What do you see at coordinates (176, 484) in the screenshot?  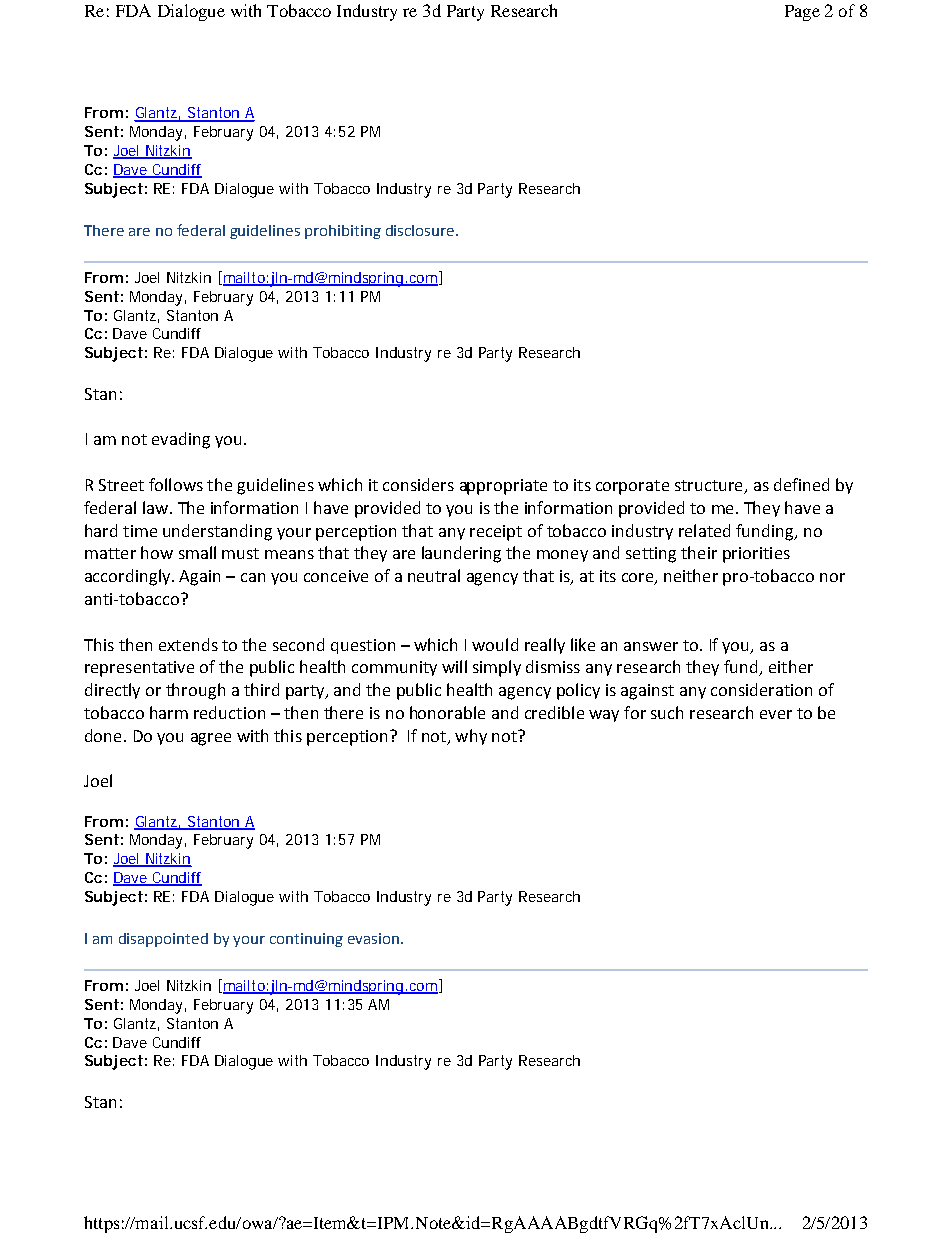 I see `follows` at bounding box center [176, 484].
